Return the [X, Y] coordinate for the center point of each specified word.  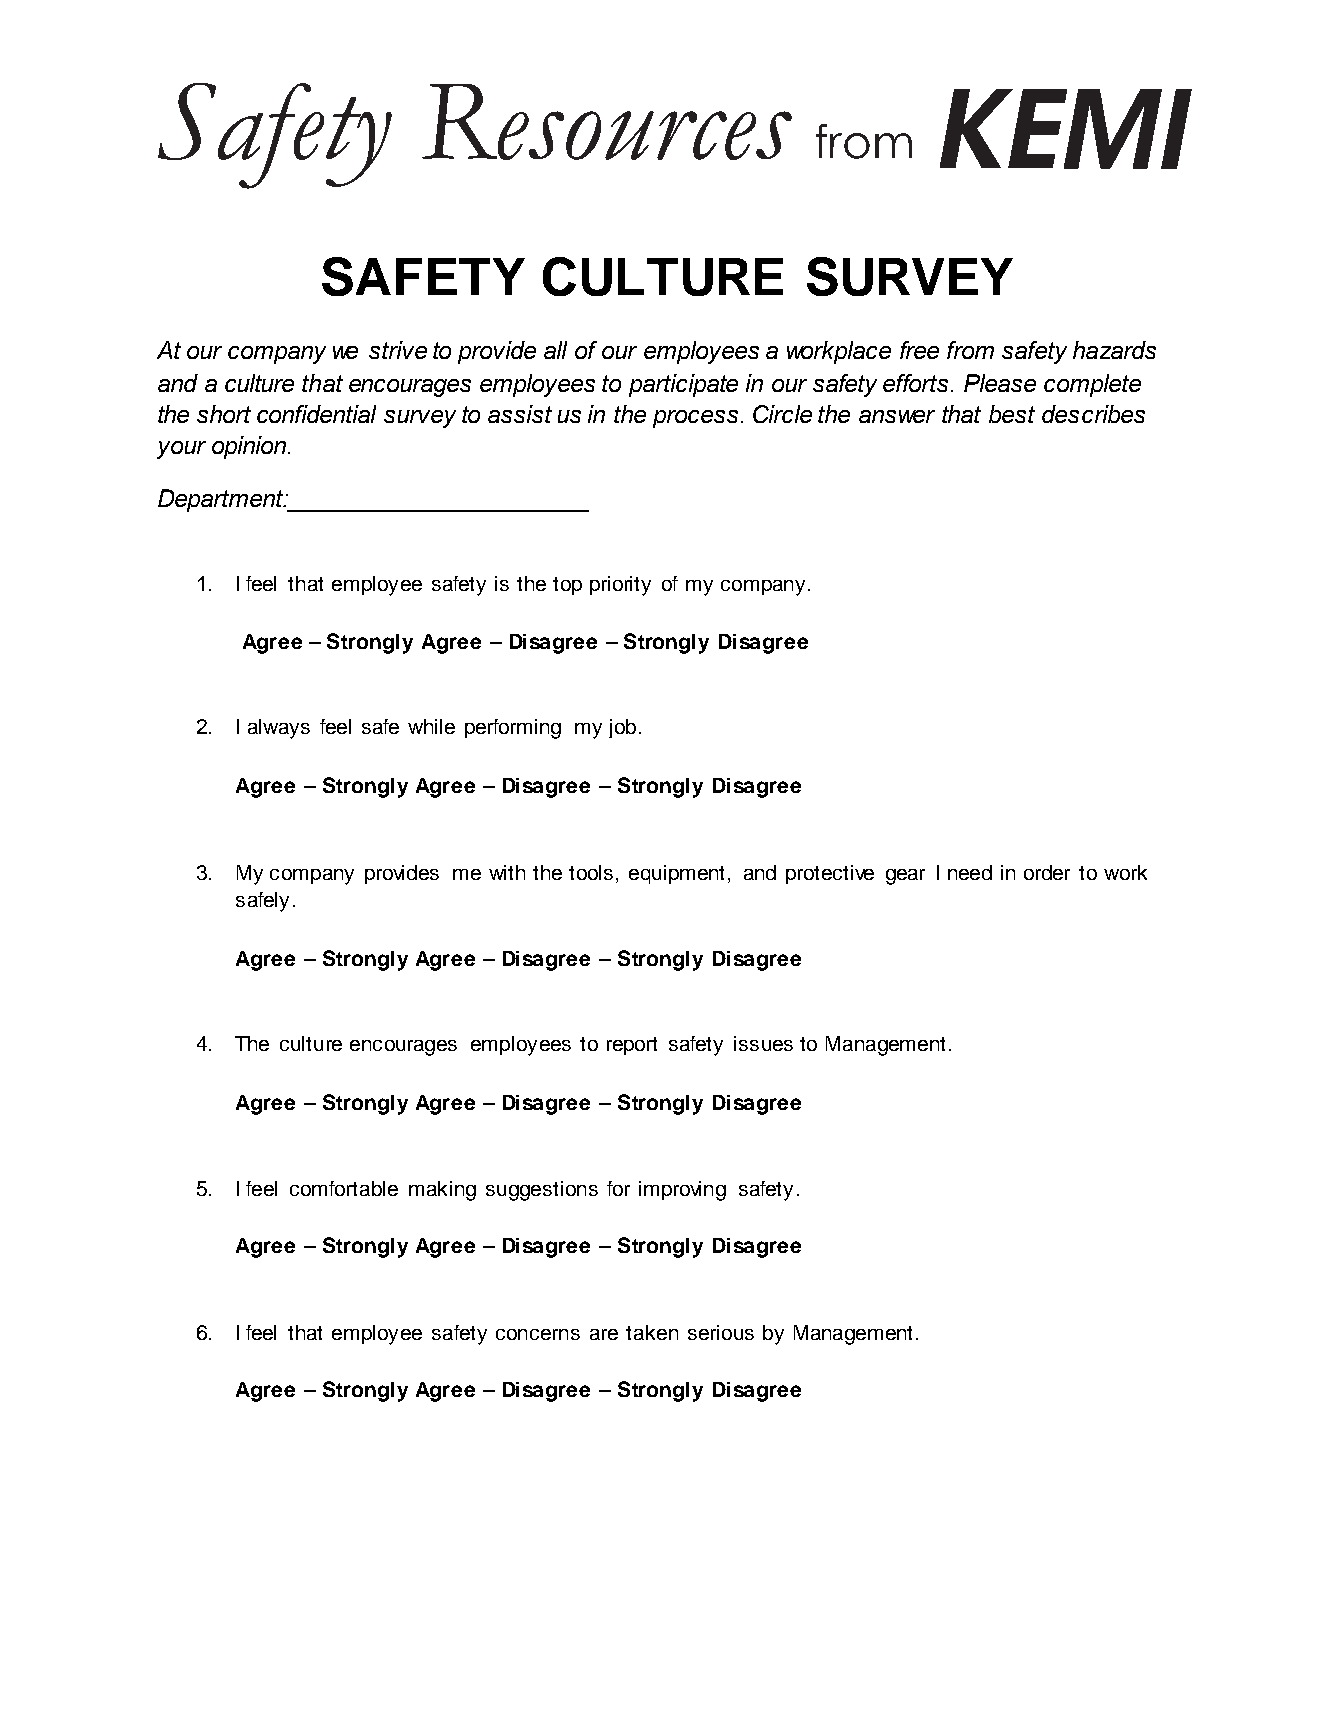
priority [620, 586]
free [919, 350]
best [1012, 414]
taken [652, 1332]
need [970, 872]
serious [721, 1332]
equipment [676, 874]
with [507, 872]
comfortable [344, 1188]
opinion [249, 447]
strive [398, 350]
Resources [607, 122]
